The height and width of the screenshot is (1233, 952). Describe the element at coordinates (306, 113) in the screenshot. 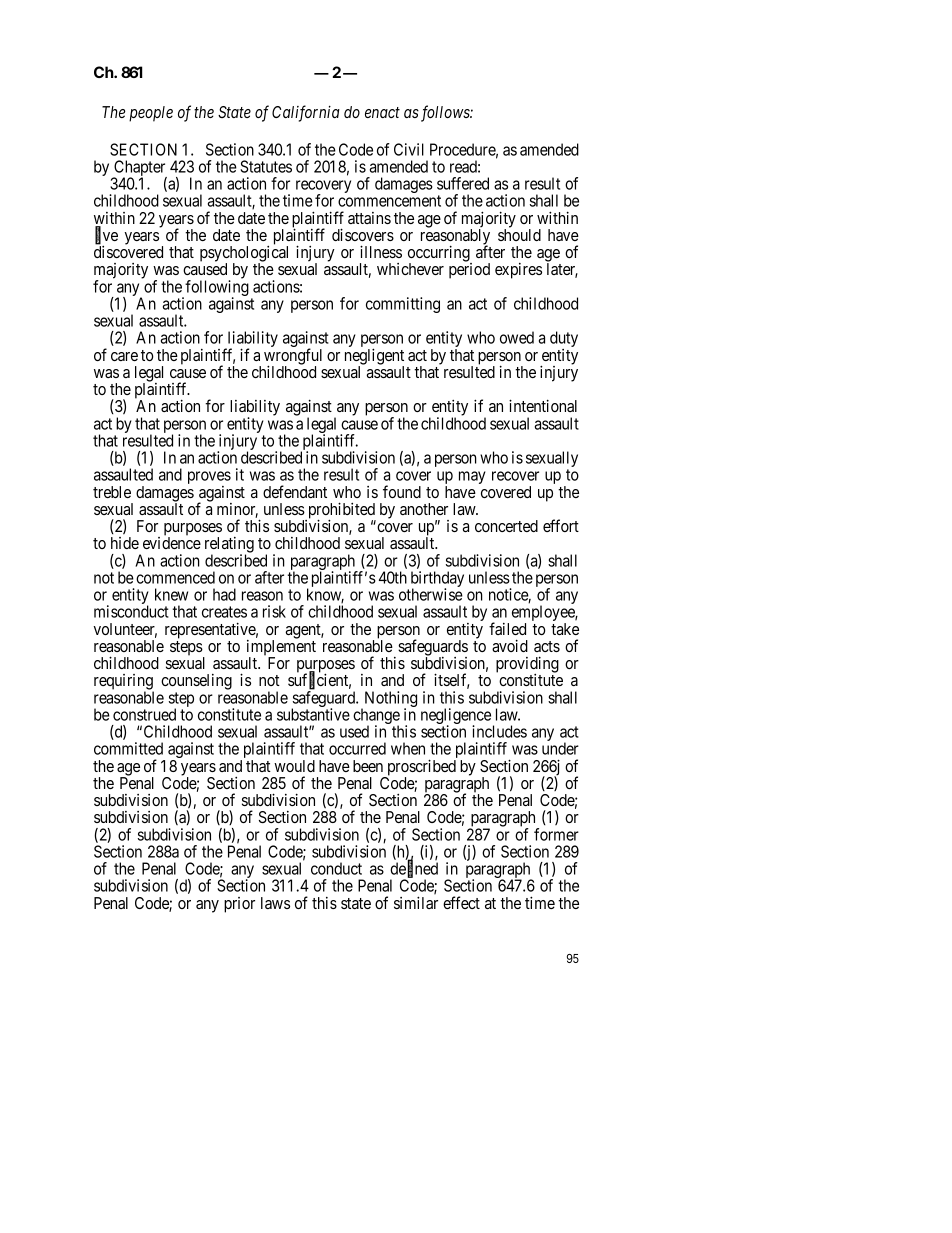

I see `California` at that location.
